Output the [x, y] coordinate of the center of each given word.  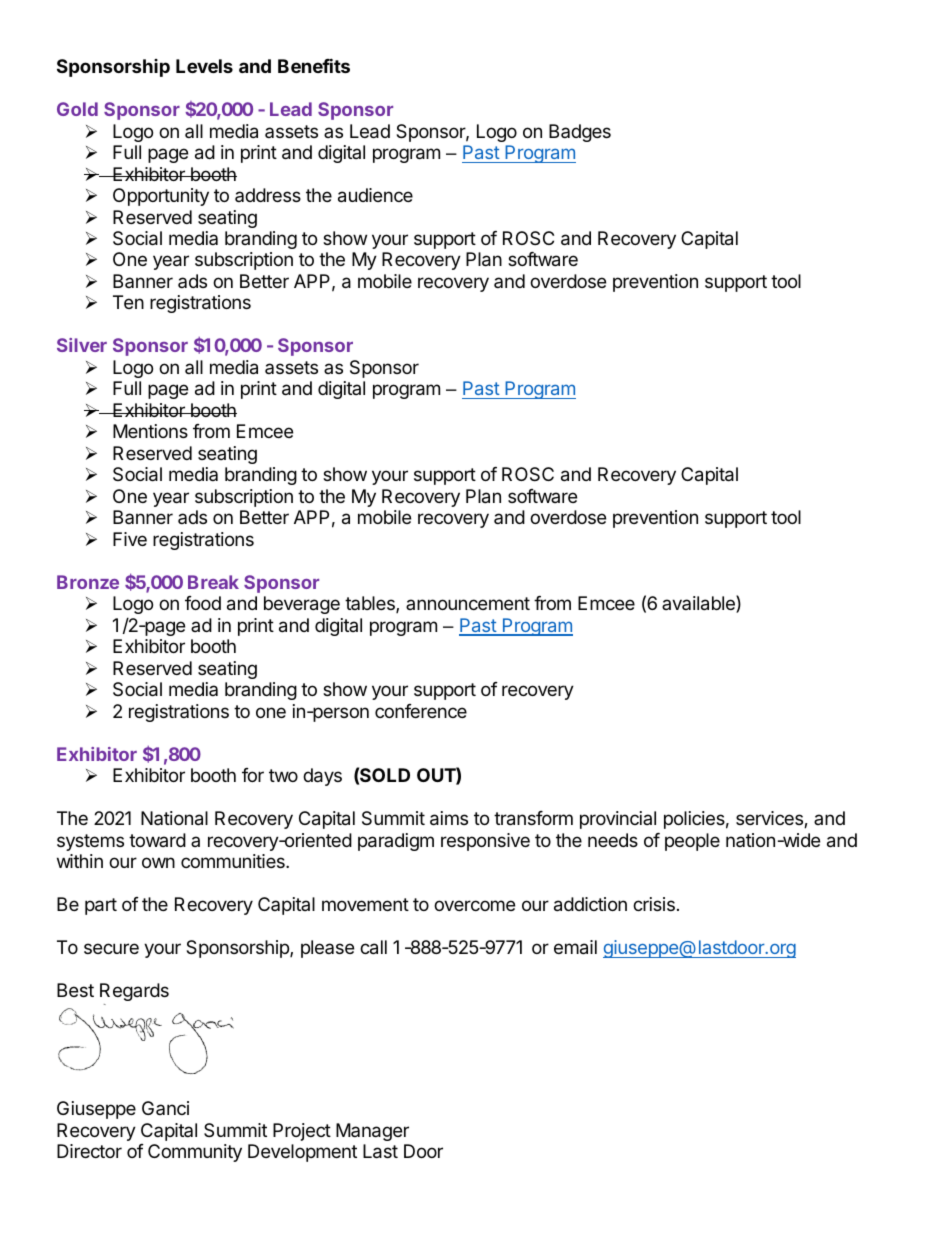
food [203, 603]
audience [375, 195]
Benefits [314, 65]
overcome [474, 905]
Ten [128, 302]
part [101, 906]
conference [421, 711]
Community [195, 1153]
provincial [618, 820]
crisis [654, 904]
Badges [580, 133]
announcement [468, 603]
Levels [204, 66]
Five [130, 539]
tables [371, 604]
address [268, 195]
